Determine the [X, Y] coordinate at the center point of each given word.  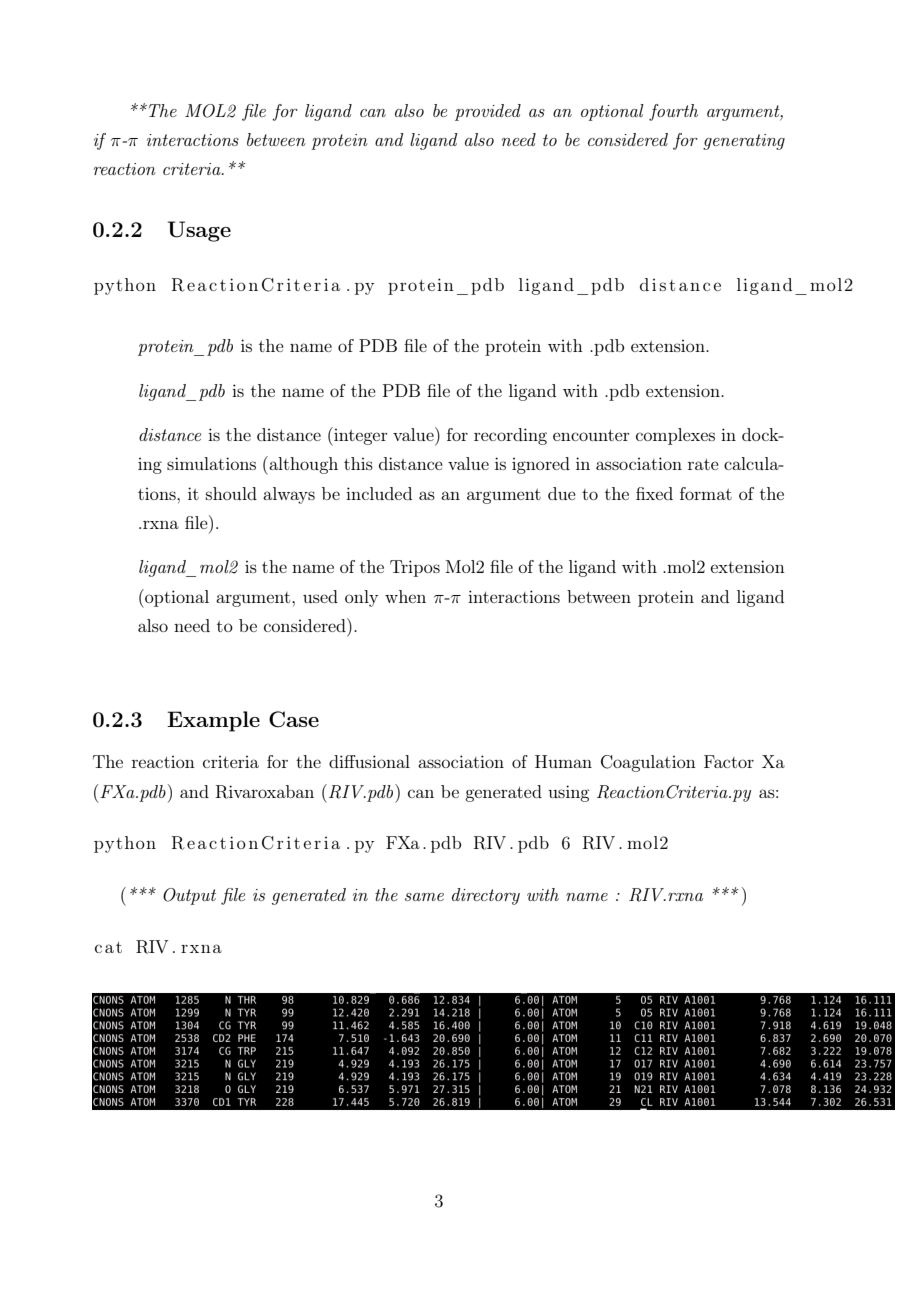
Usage [199, 231]
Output [189, 896]
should [231, 493]
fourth [673, 112]
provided [488, 112]
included [379, 493]
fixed [654, 493]
